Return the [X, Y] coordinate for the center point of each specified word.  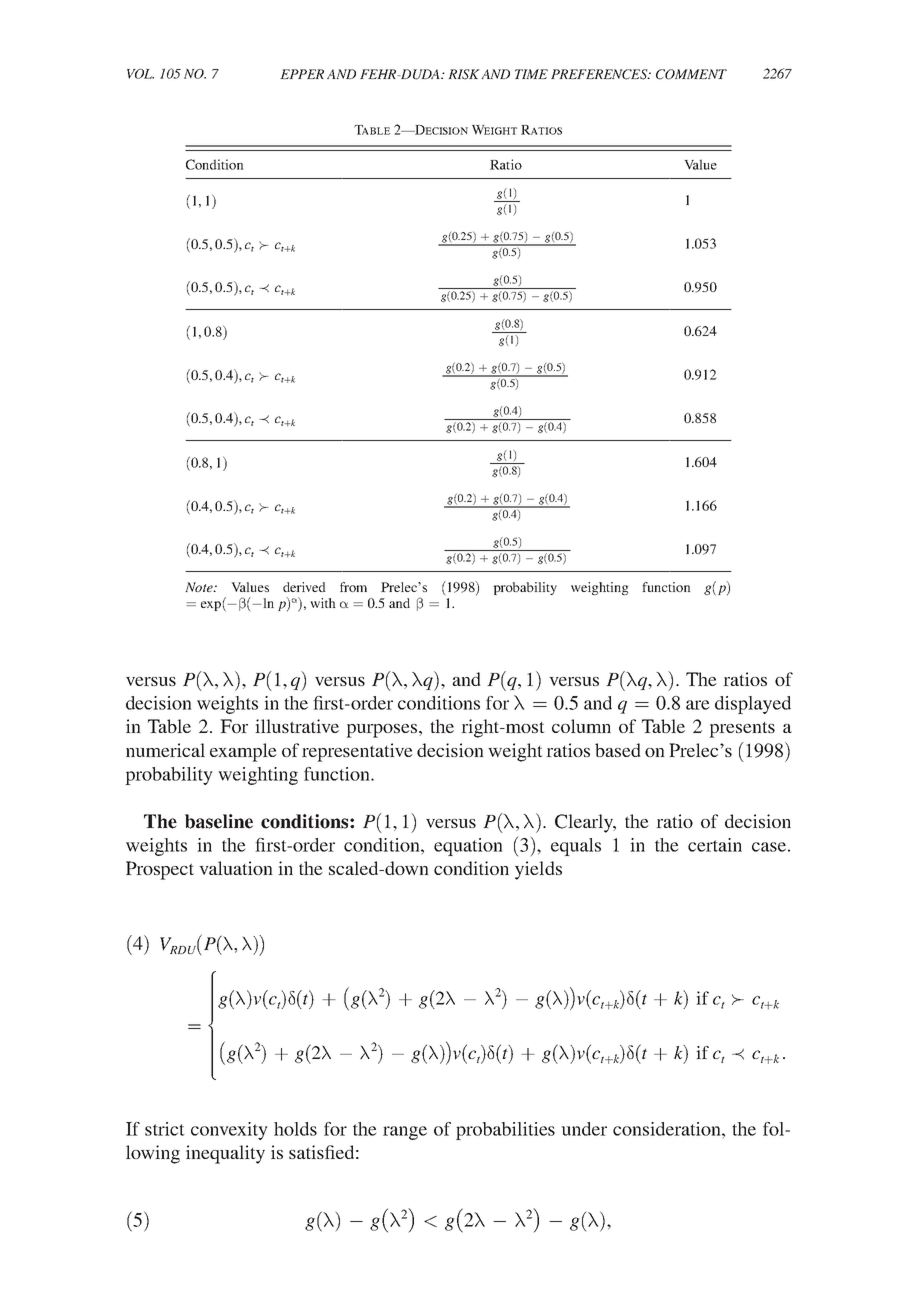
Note [200, 587]
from [353, 587]
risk [464, 74]
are [697, 705]
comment [691, 74]
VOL [140, 74]
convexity [229, 1131]
